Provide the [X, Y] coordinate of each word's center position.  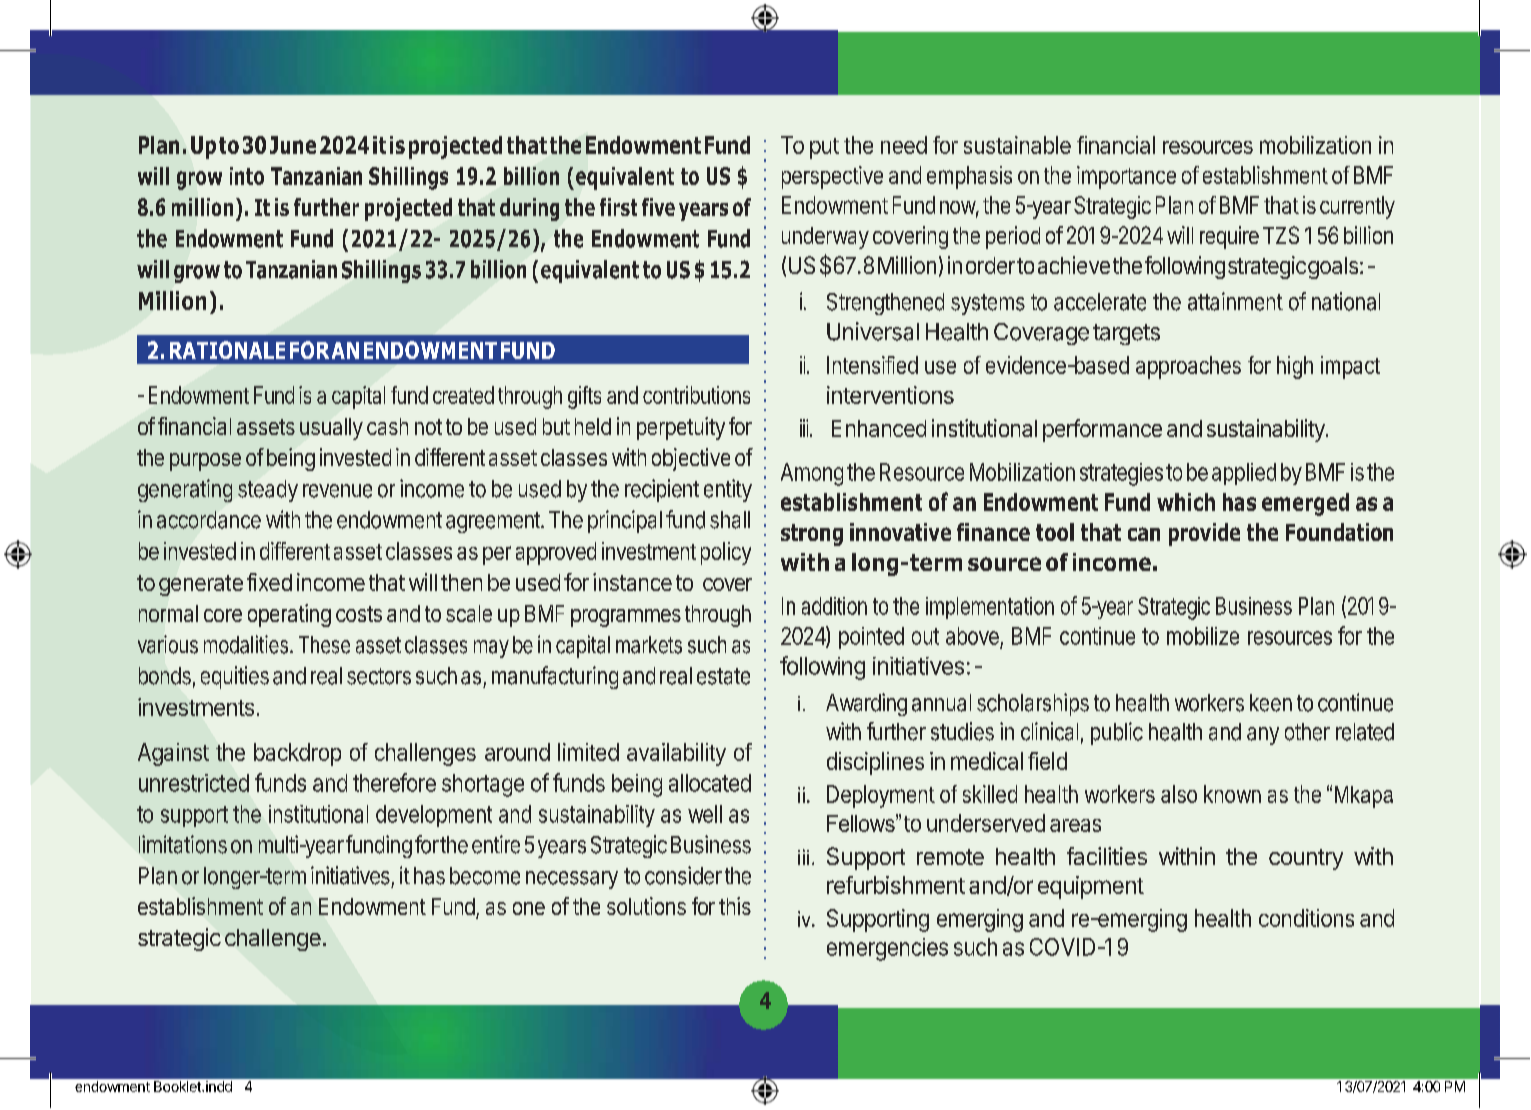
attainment [1235, 301]
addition [834, 606]
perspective [832, 177]
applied [1244, 474]
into [247, 176]
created [463, 395]
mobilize [1203, 636]
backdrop [297, 754]
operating [289, 615]
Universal [873, 331]
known [1232, 794]
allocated [710, 783]
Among [812, 474]
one [529, 908]
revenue [337, 491]
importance [1126, 177]
